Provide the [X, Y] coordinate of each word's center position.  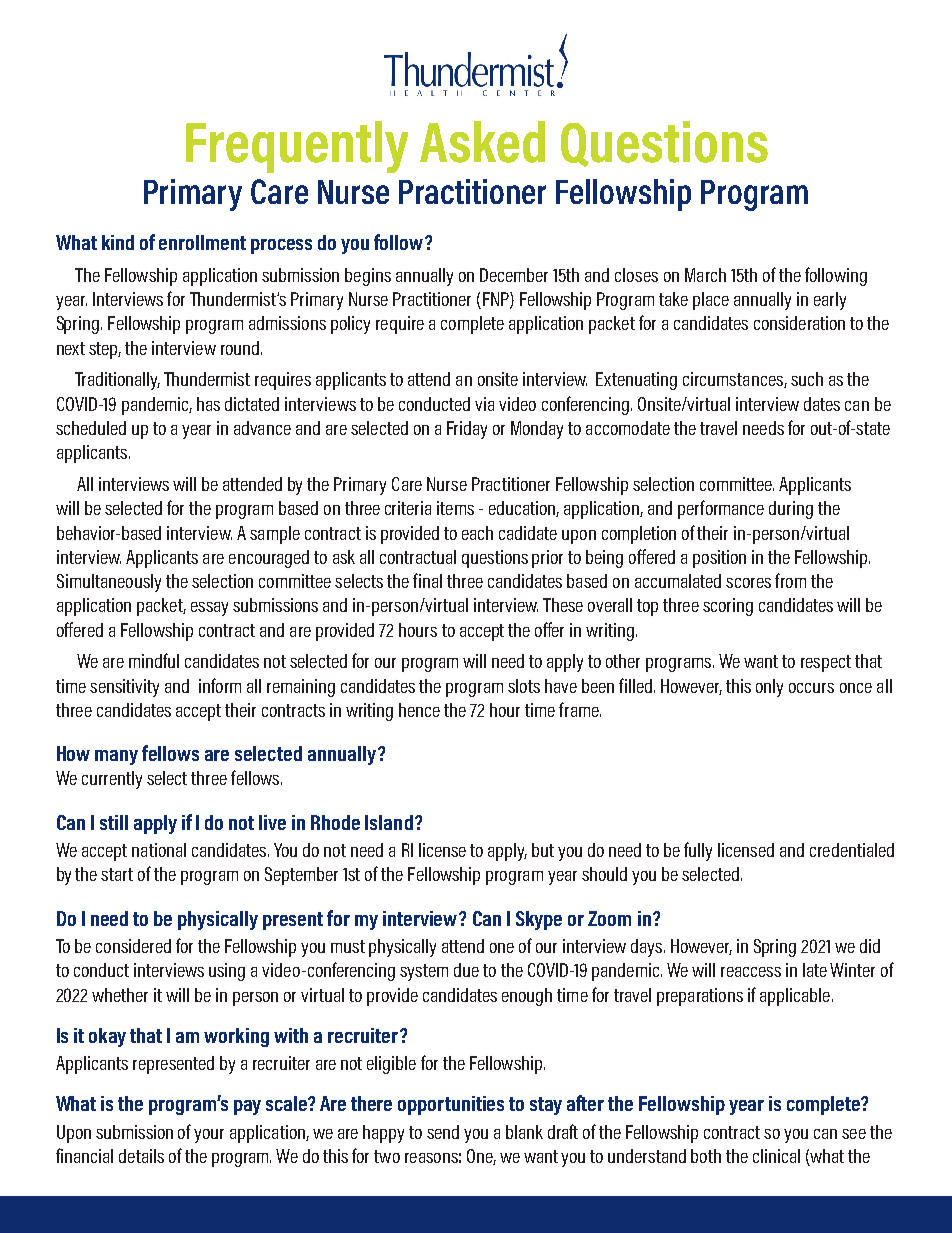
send [443, 1132]
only [769, 688]
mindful [154, 660]
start [117, 874]
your [209, 1136]
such [807, 379]
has [208, 404]
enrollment [202, 242]
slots [524, 686]
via [484, 404]
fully [698, 851]
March [705, 275]
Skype [539, 920]
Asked [482, 142]
